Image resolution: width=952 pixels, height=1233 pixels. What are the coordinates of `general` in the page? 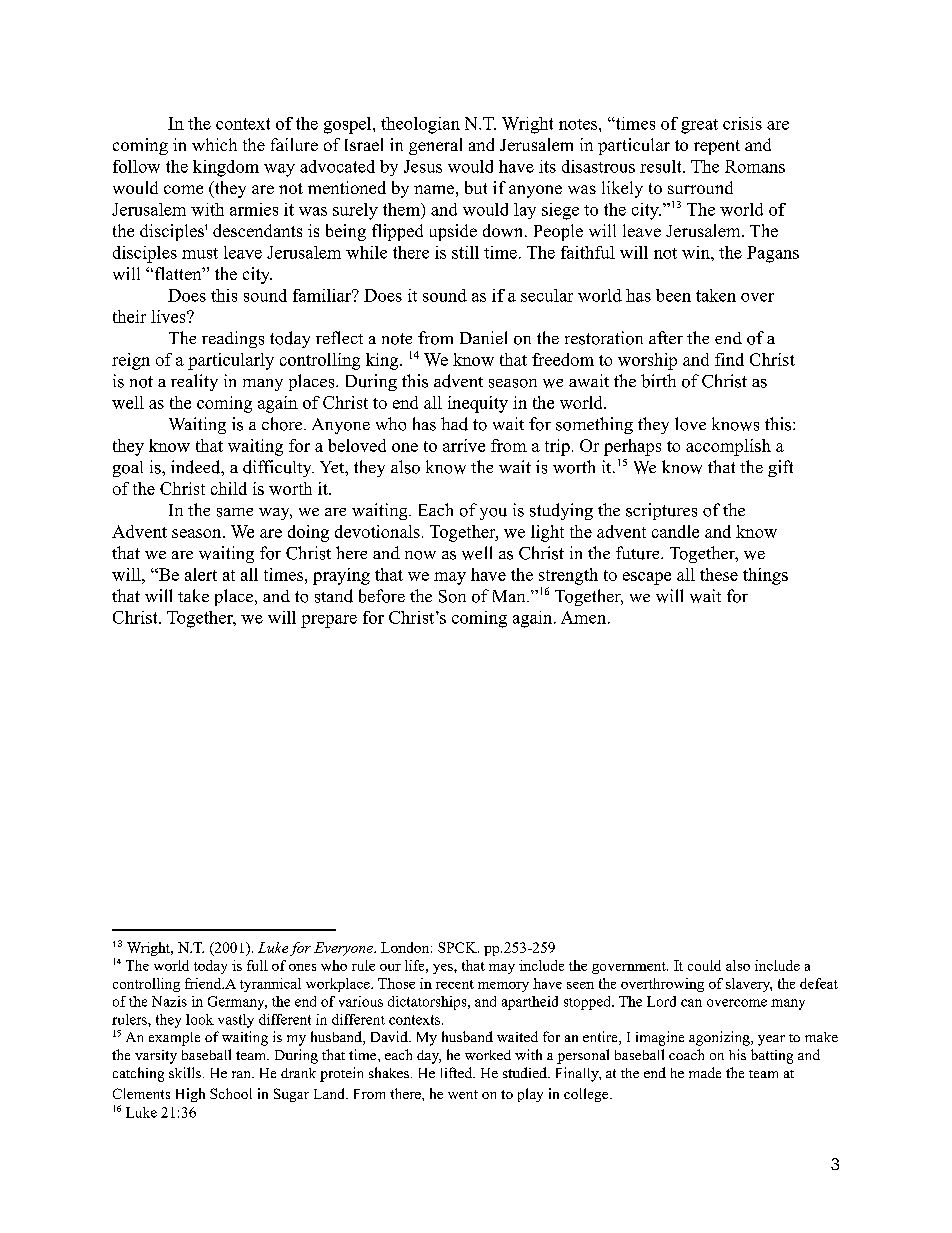 It's located at (435, 146).
